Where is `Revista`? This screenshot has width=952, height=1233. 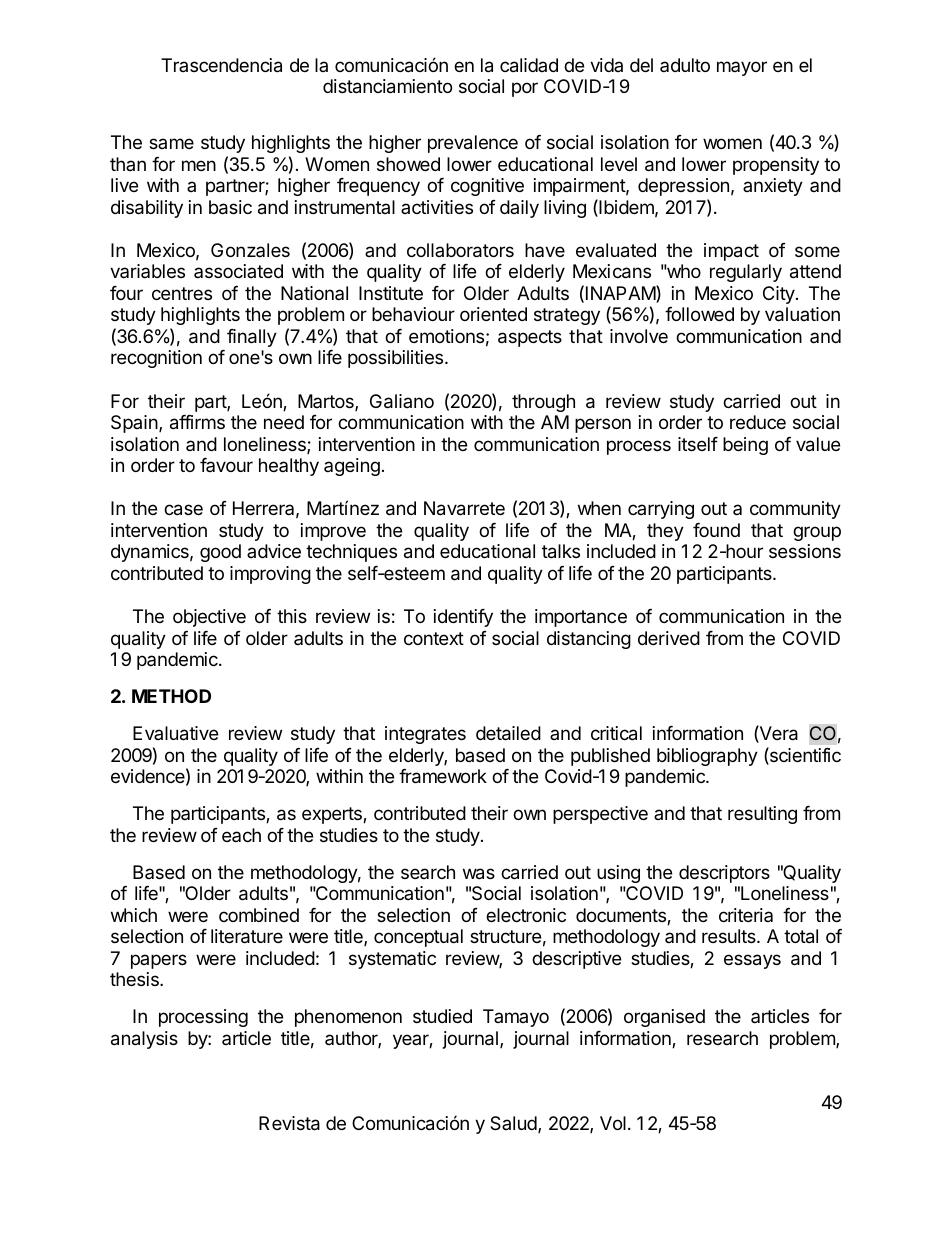 Revista is located at coordinates (289, 1123).
